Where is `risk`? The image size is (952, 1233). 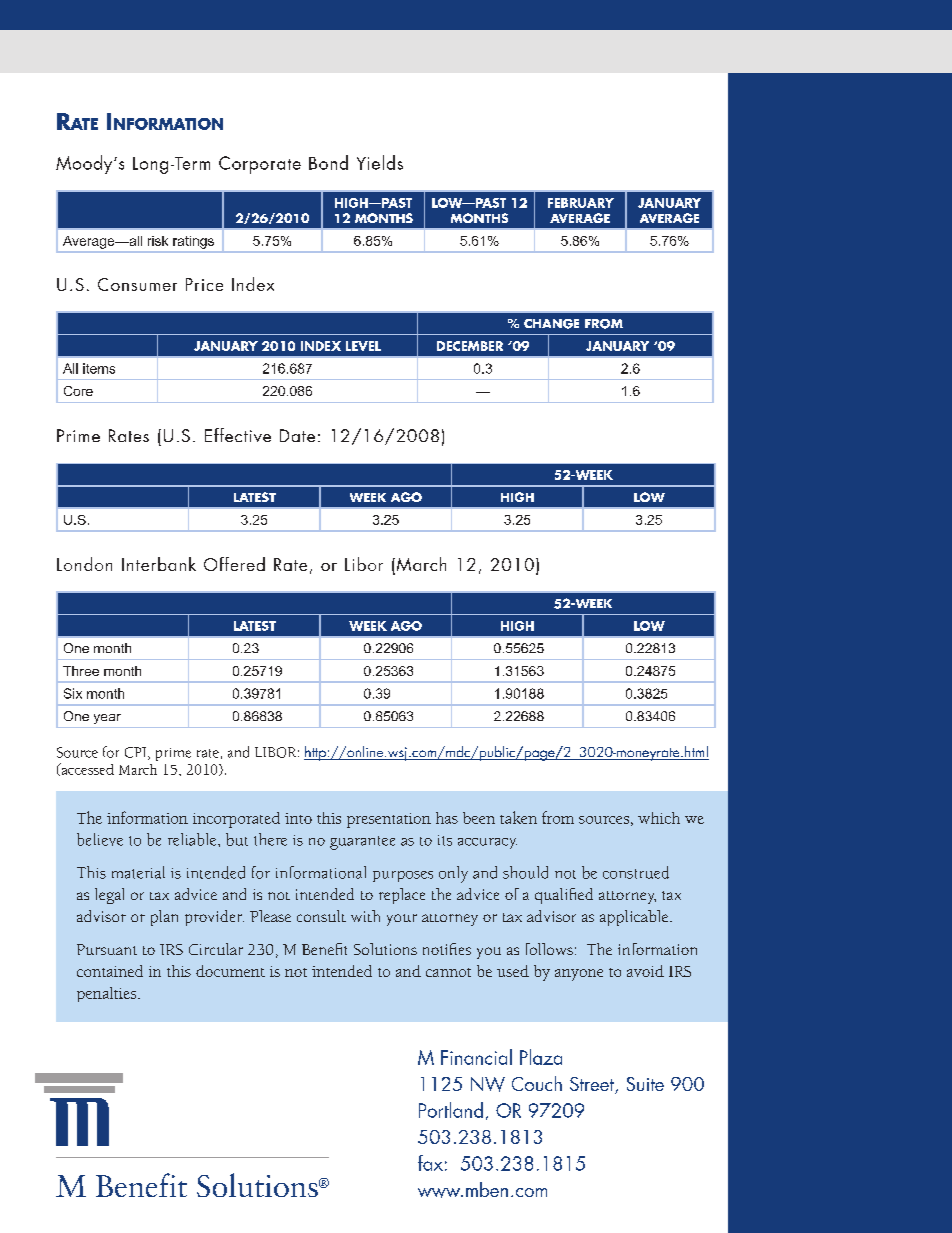
risk is located at coordinates (158, 241).
